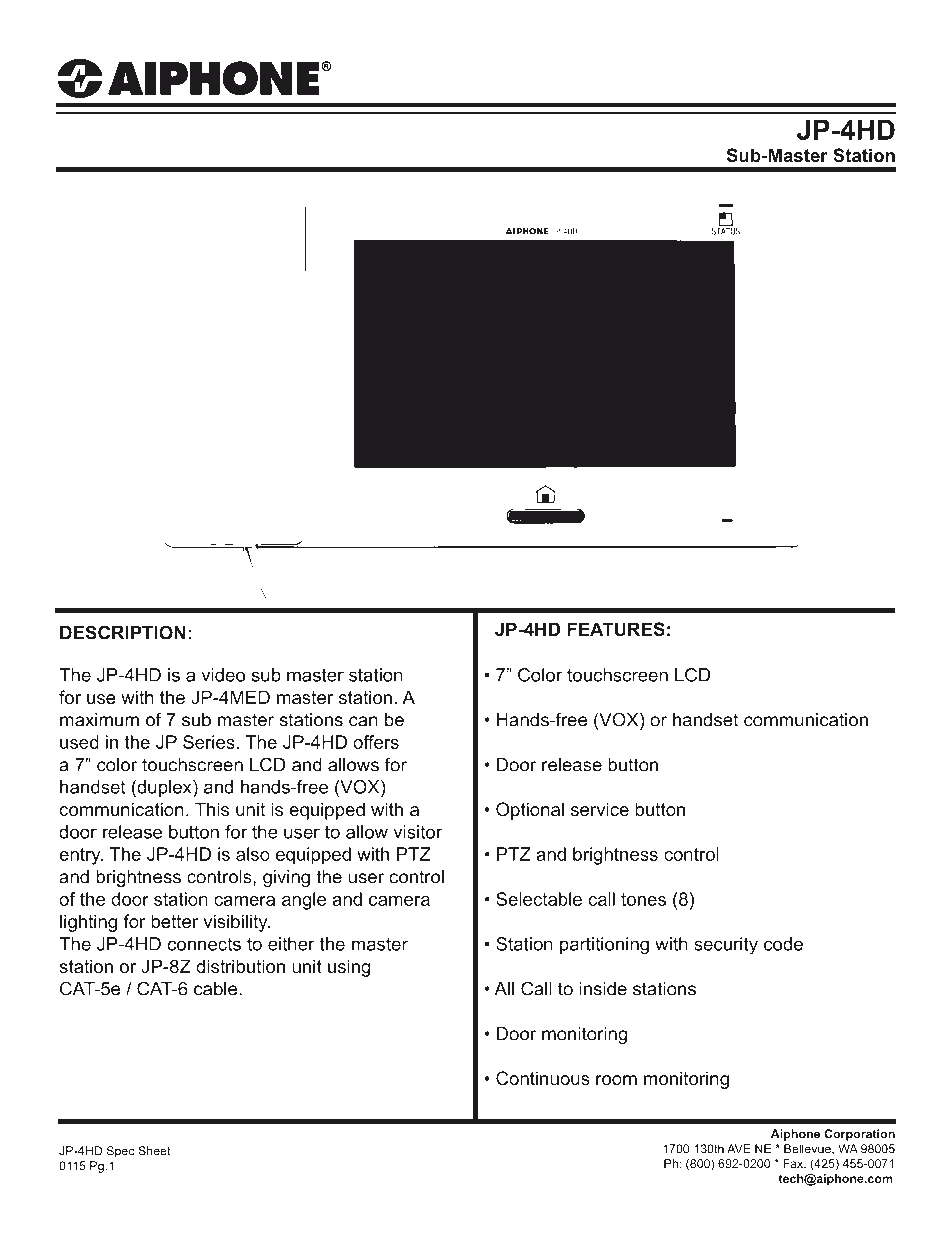 This document has height=1233, width=952. What do you see at coordinates (363, 721) in the document?
I see `can` at bounding box center [363, 721].
